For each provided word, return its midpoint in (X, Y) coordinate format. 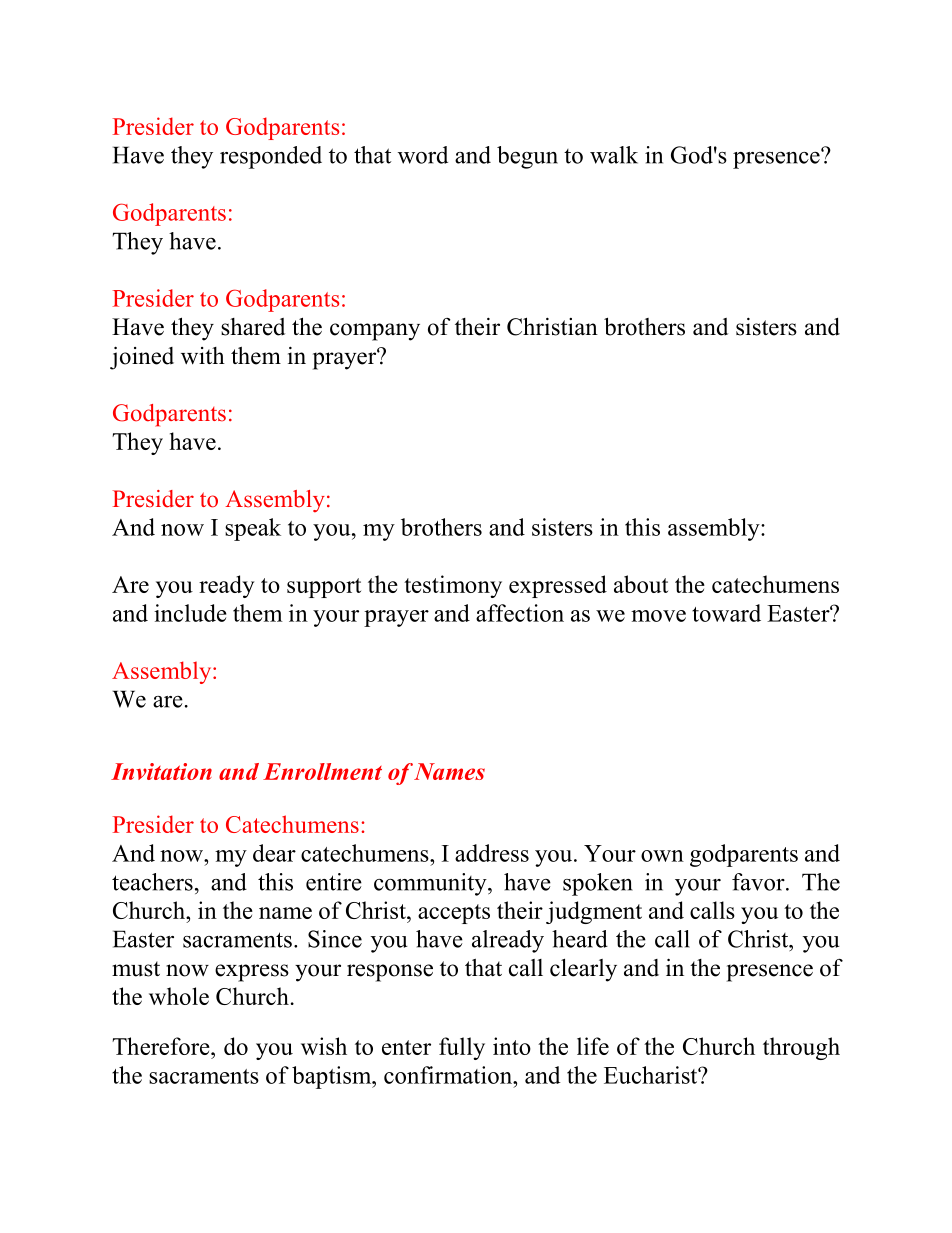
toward (726, 613)
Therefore (162, 1046)
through (801, 1048)
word (423, 155)
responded (271, 157)
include (190, 613)
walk (614, 155)
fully (462, 1048)
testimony (453, 586)
